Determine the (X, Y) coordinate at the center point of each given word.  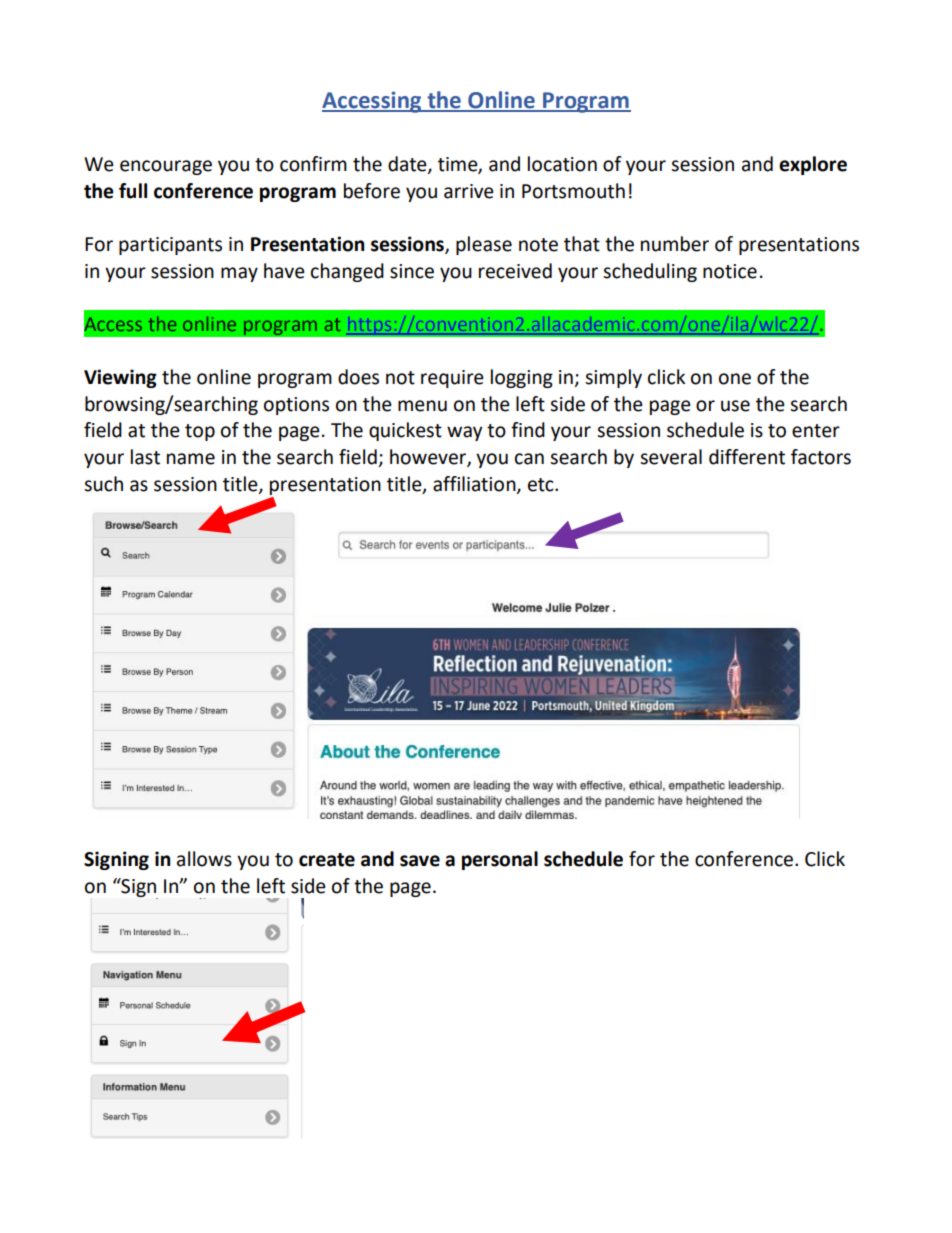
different (747, 457)
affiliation (475, 484)
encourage (166, 167)
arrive (469, 191)
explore (813, 165)
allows (204, 859)
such (103, 484)
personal (500, 860)
